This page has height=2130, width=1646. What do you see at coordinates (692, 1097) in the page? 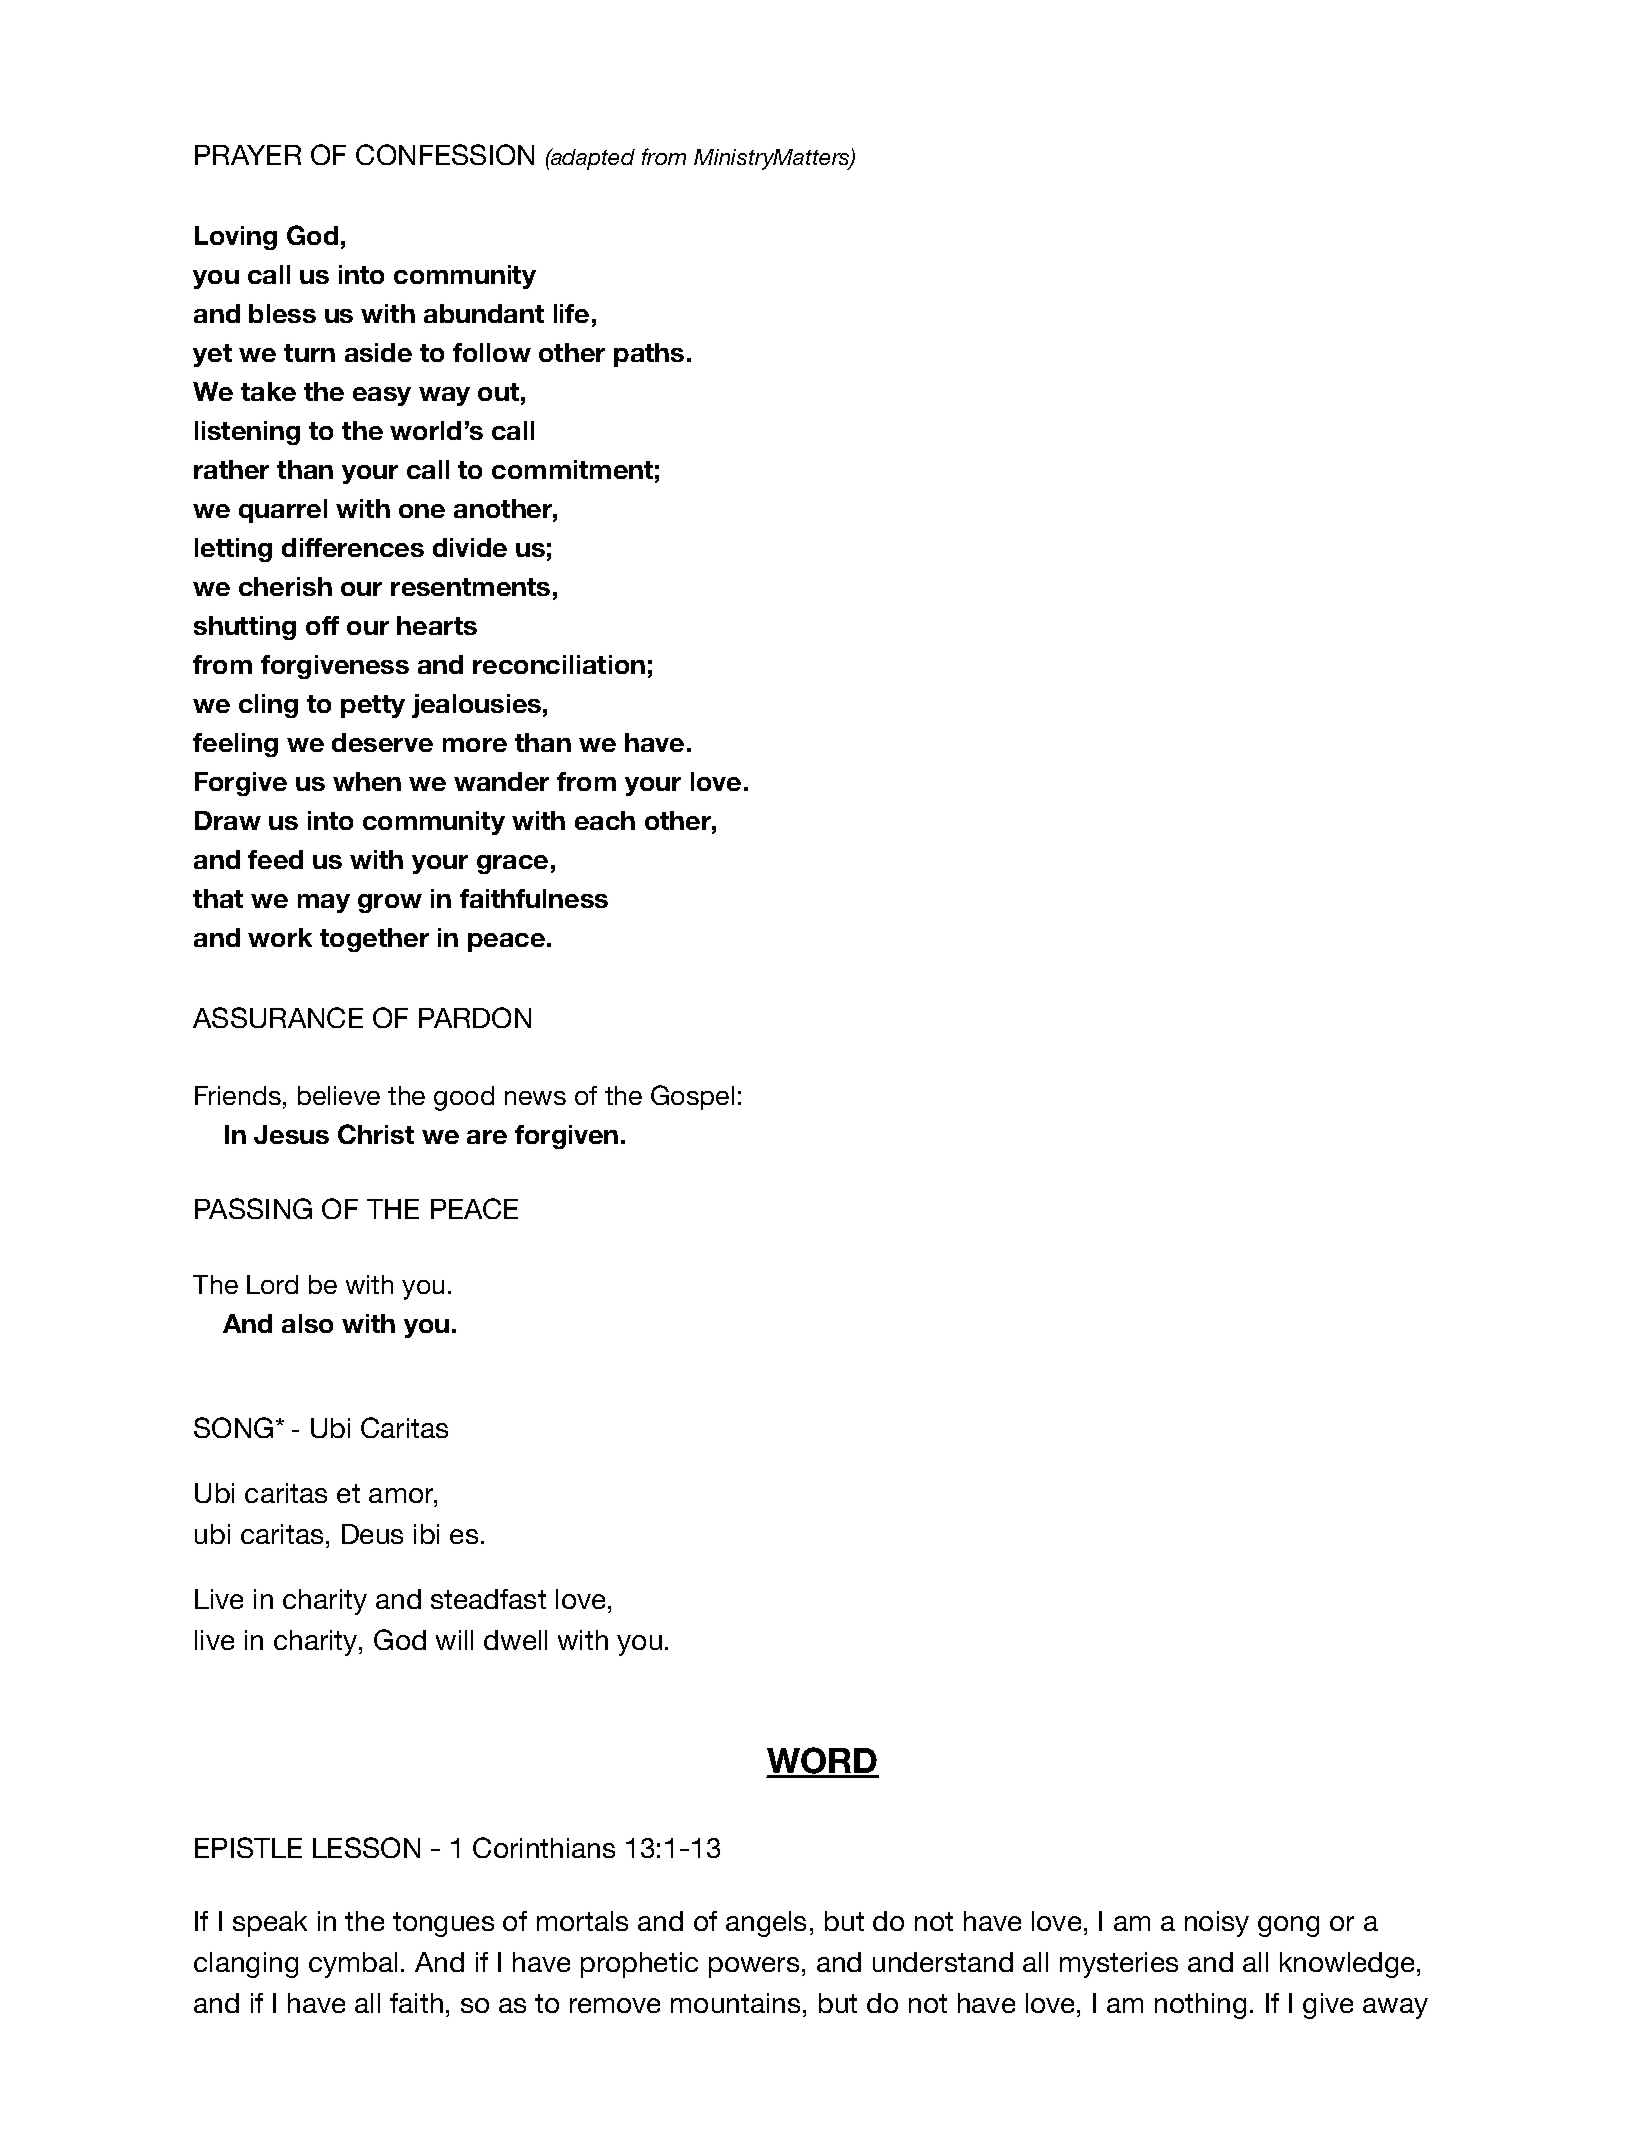
I see `Gospel` at bounding box center [692, 1097].
